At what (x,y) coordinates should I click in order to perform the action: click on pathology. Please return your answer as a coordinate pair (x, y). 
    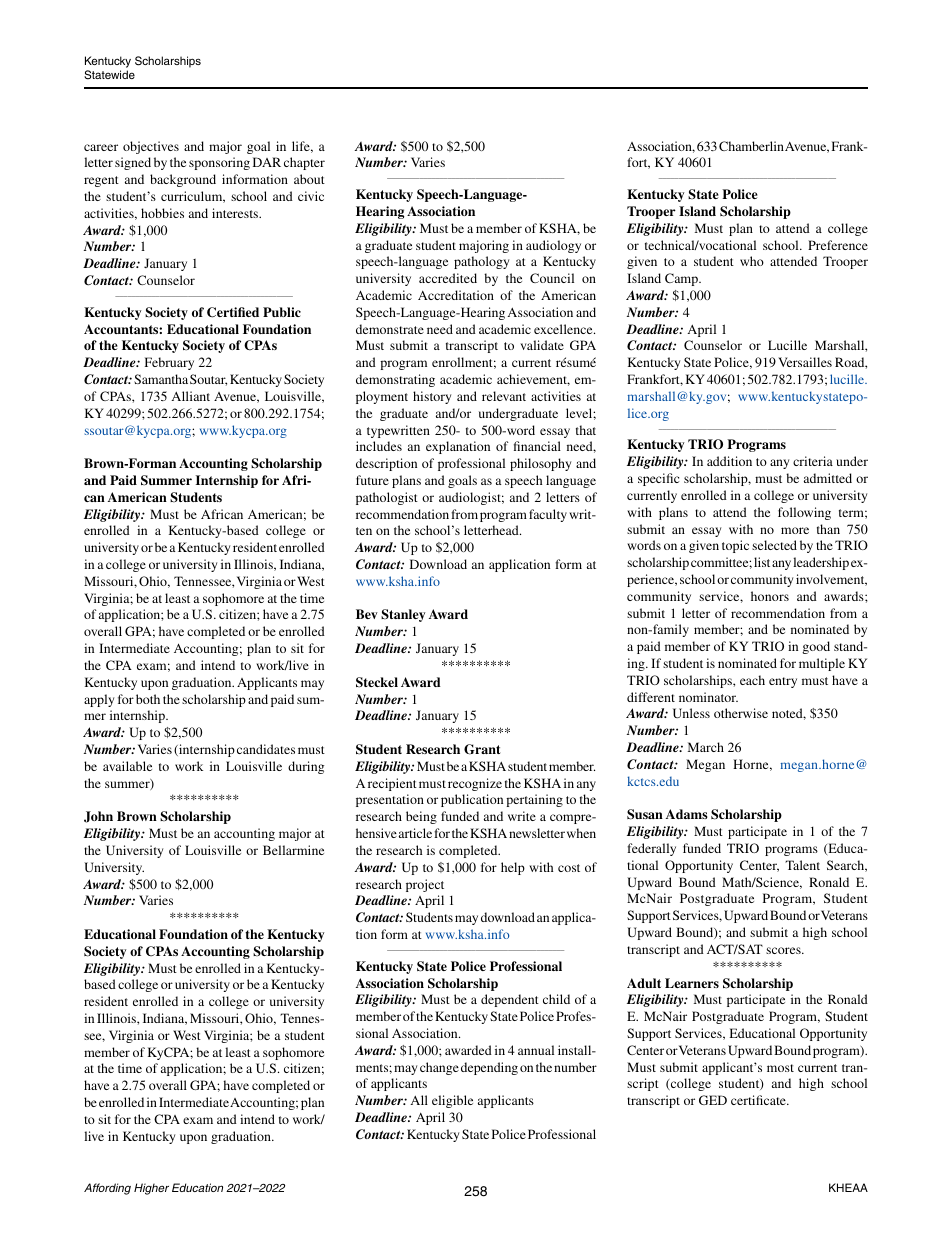
    Looking at the image, I should click on (481, 262).
